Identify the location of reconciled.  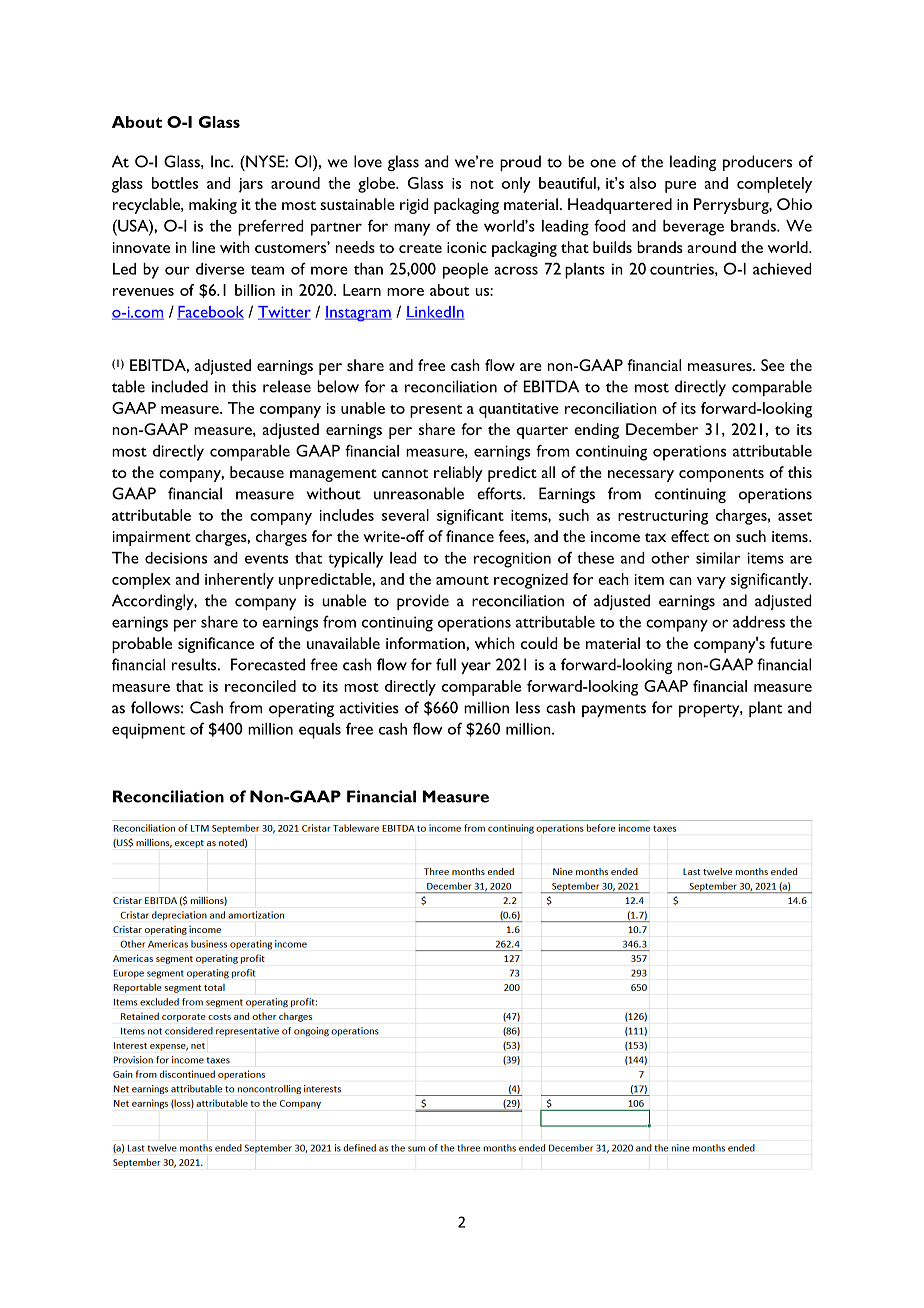
(260, 686).
